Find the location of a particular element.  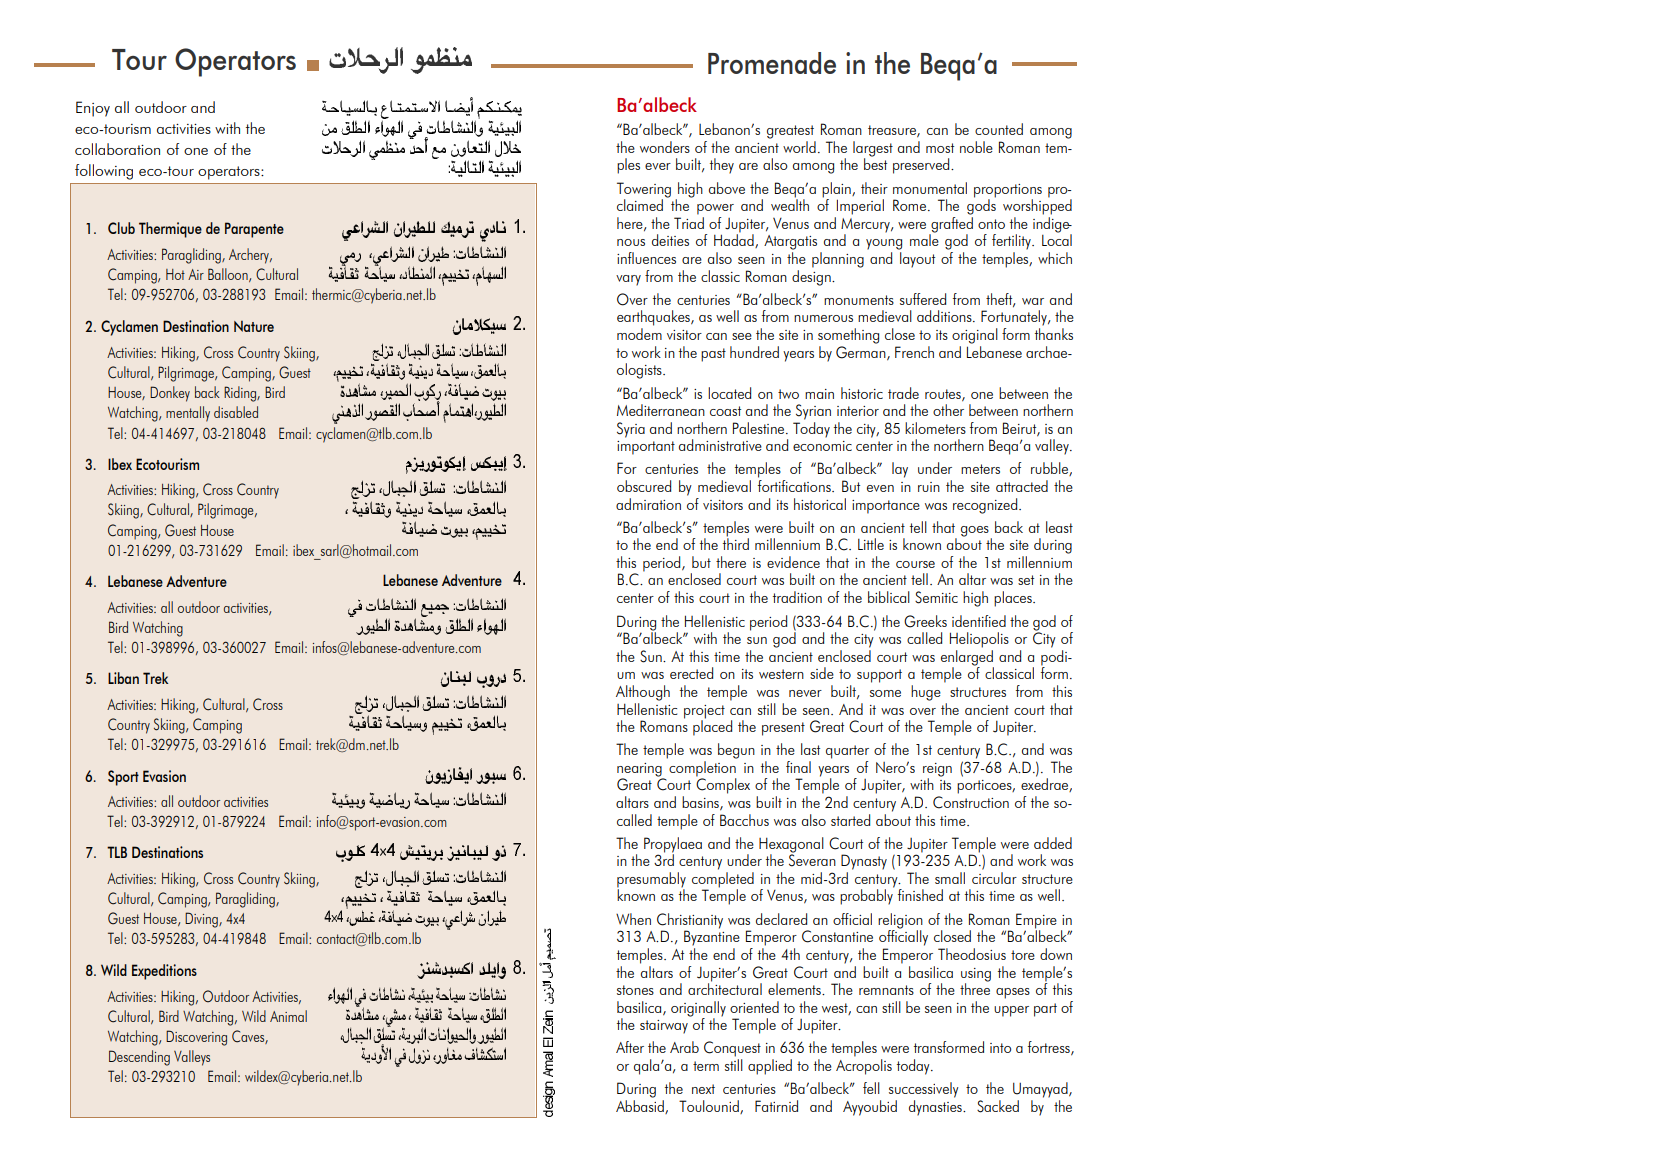

erected is located at coordinates (691, 673).
